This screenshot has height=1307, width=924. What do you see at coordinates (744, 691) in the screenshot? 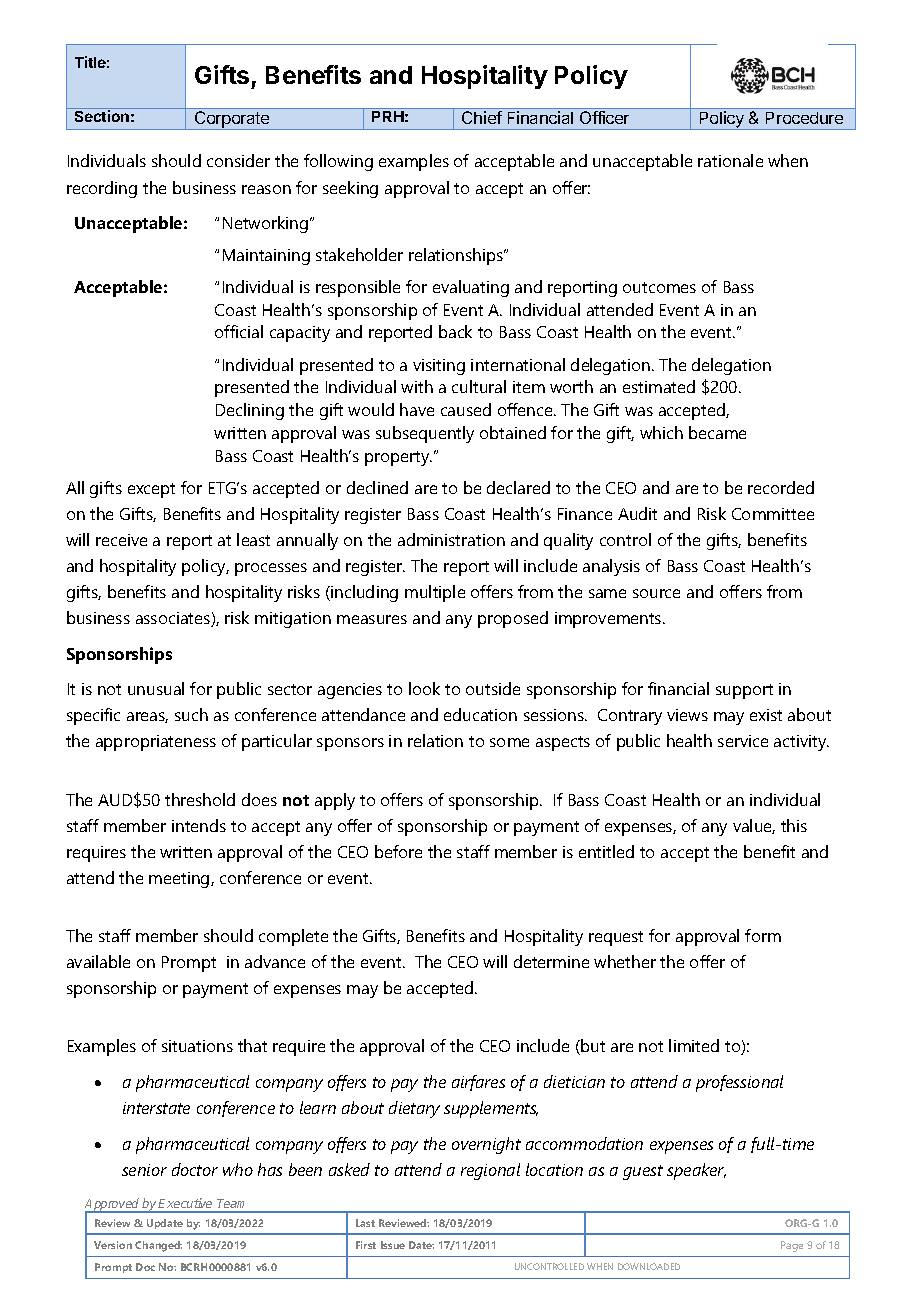
I see `support` at bounding box center [744, 691].
